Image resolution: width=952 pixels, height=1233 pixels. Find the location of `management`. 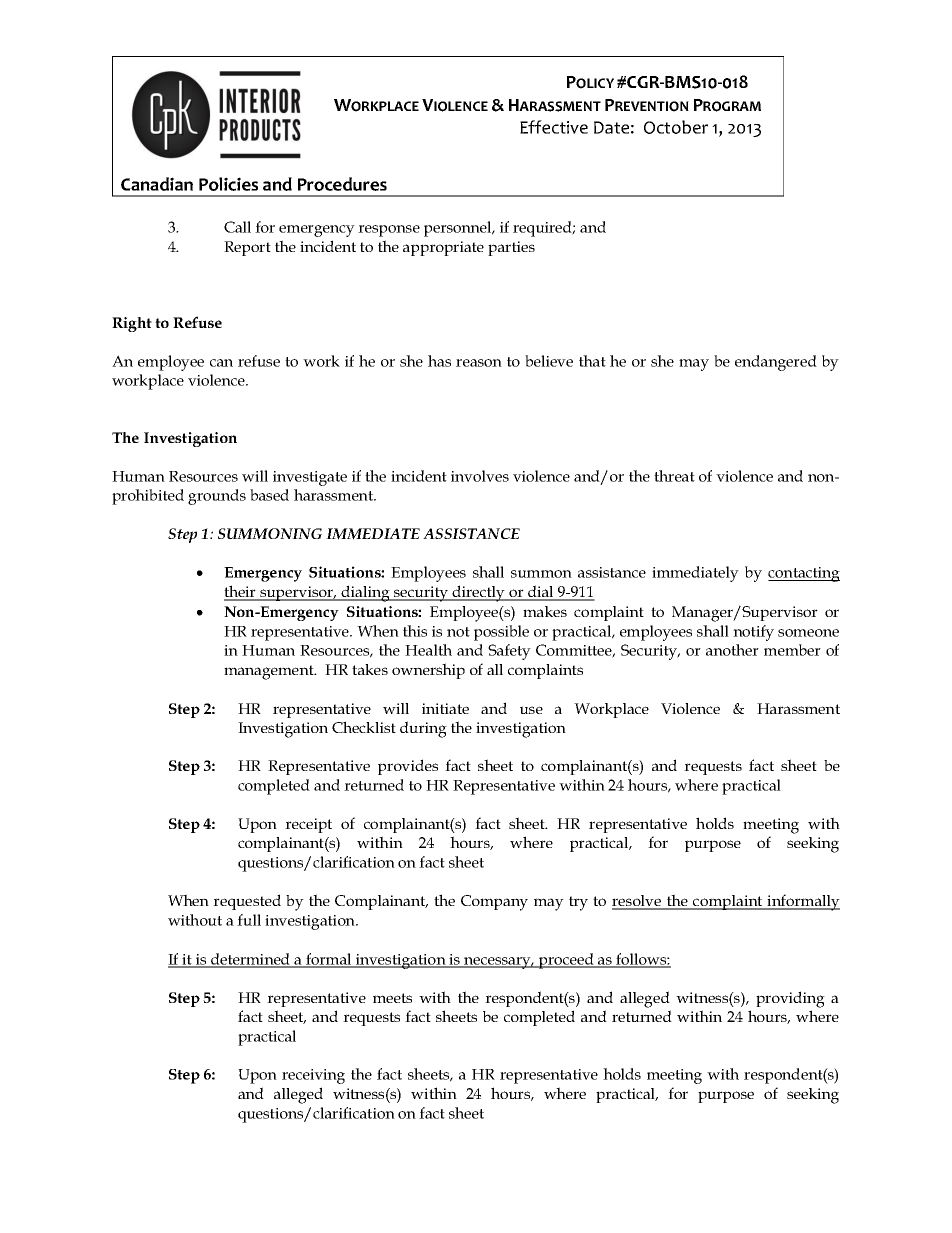

management is located at coordinates (270, 672).
